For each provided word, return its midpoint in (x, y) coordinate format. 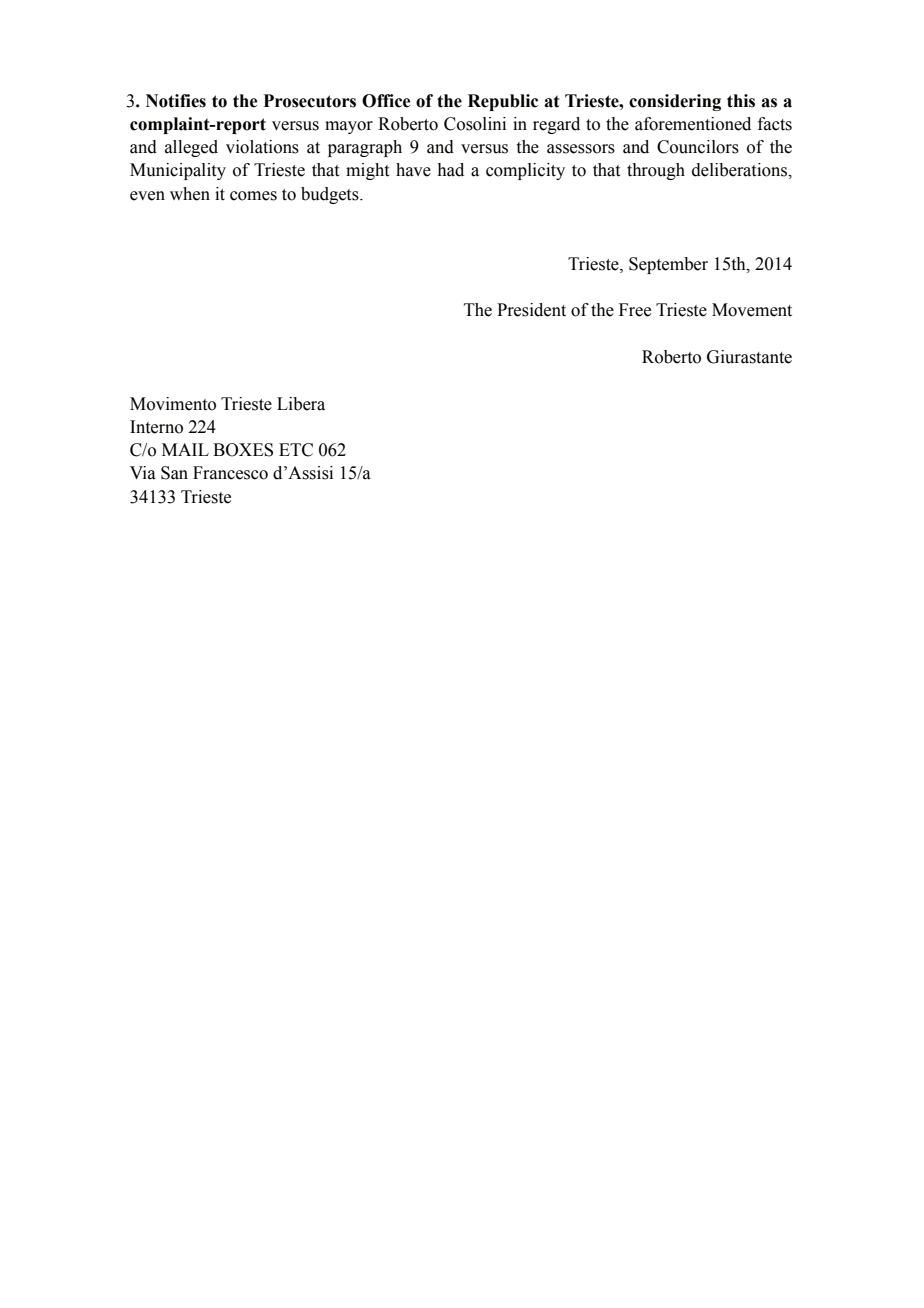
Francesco (230, 473)
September (668, 265)
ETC (296, 450)
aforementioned (693, 124)
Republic (503, 102)
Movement (752, 310)
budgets (331, 195)
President (531, 310)
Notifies (176, 101)
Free (635, 310)
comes (253, 196)
